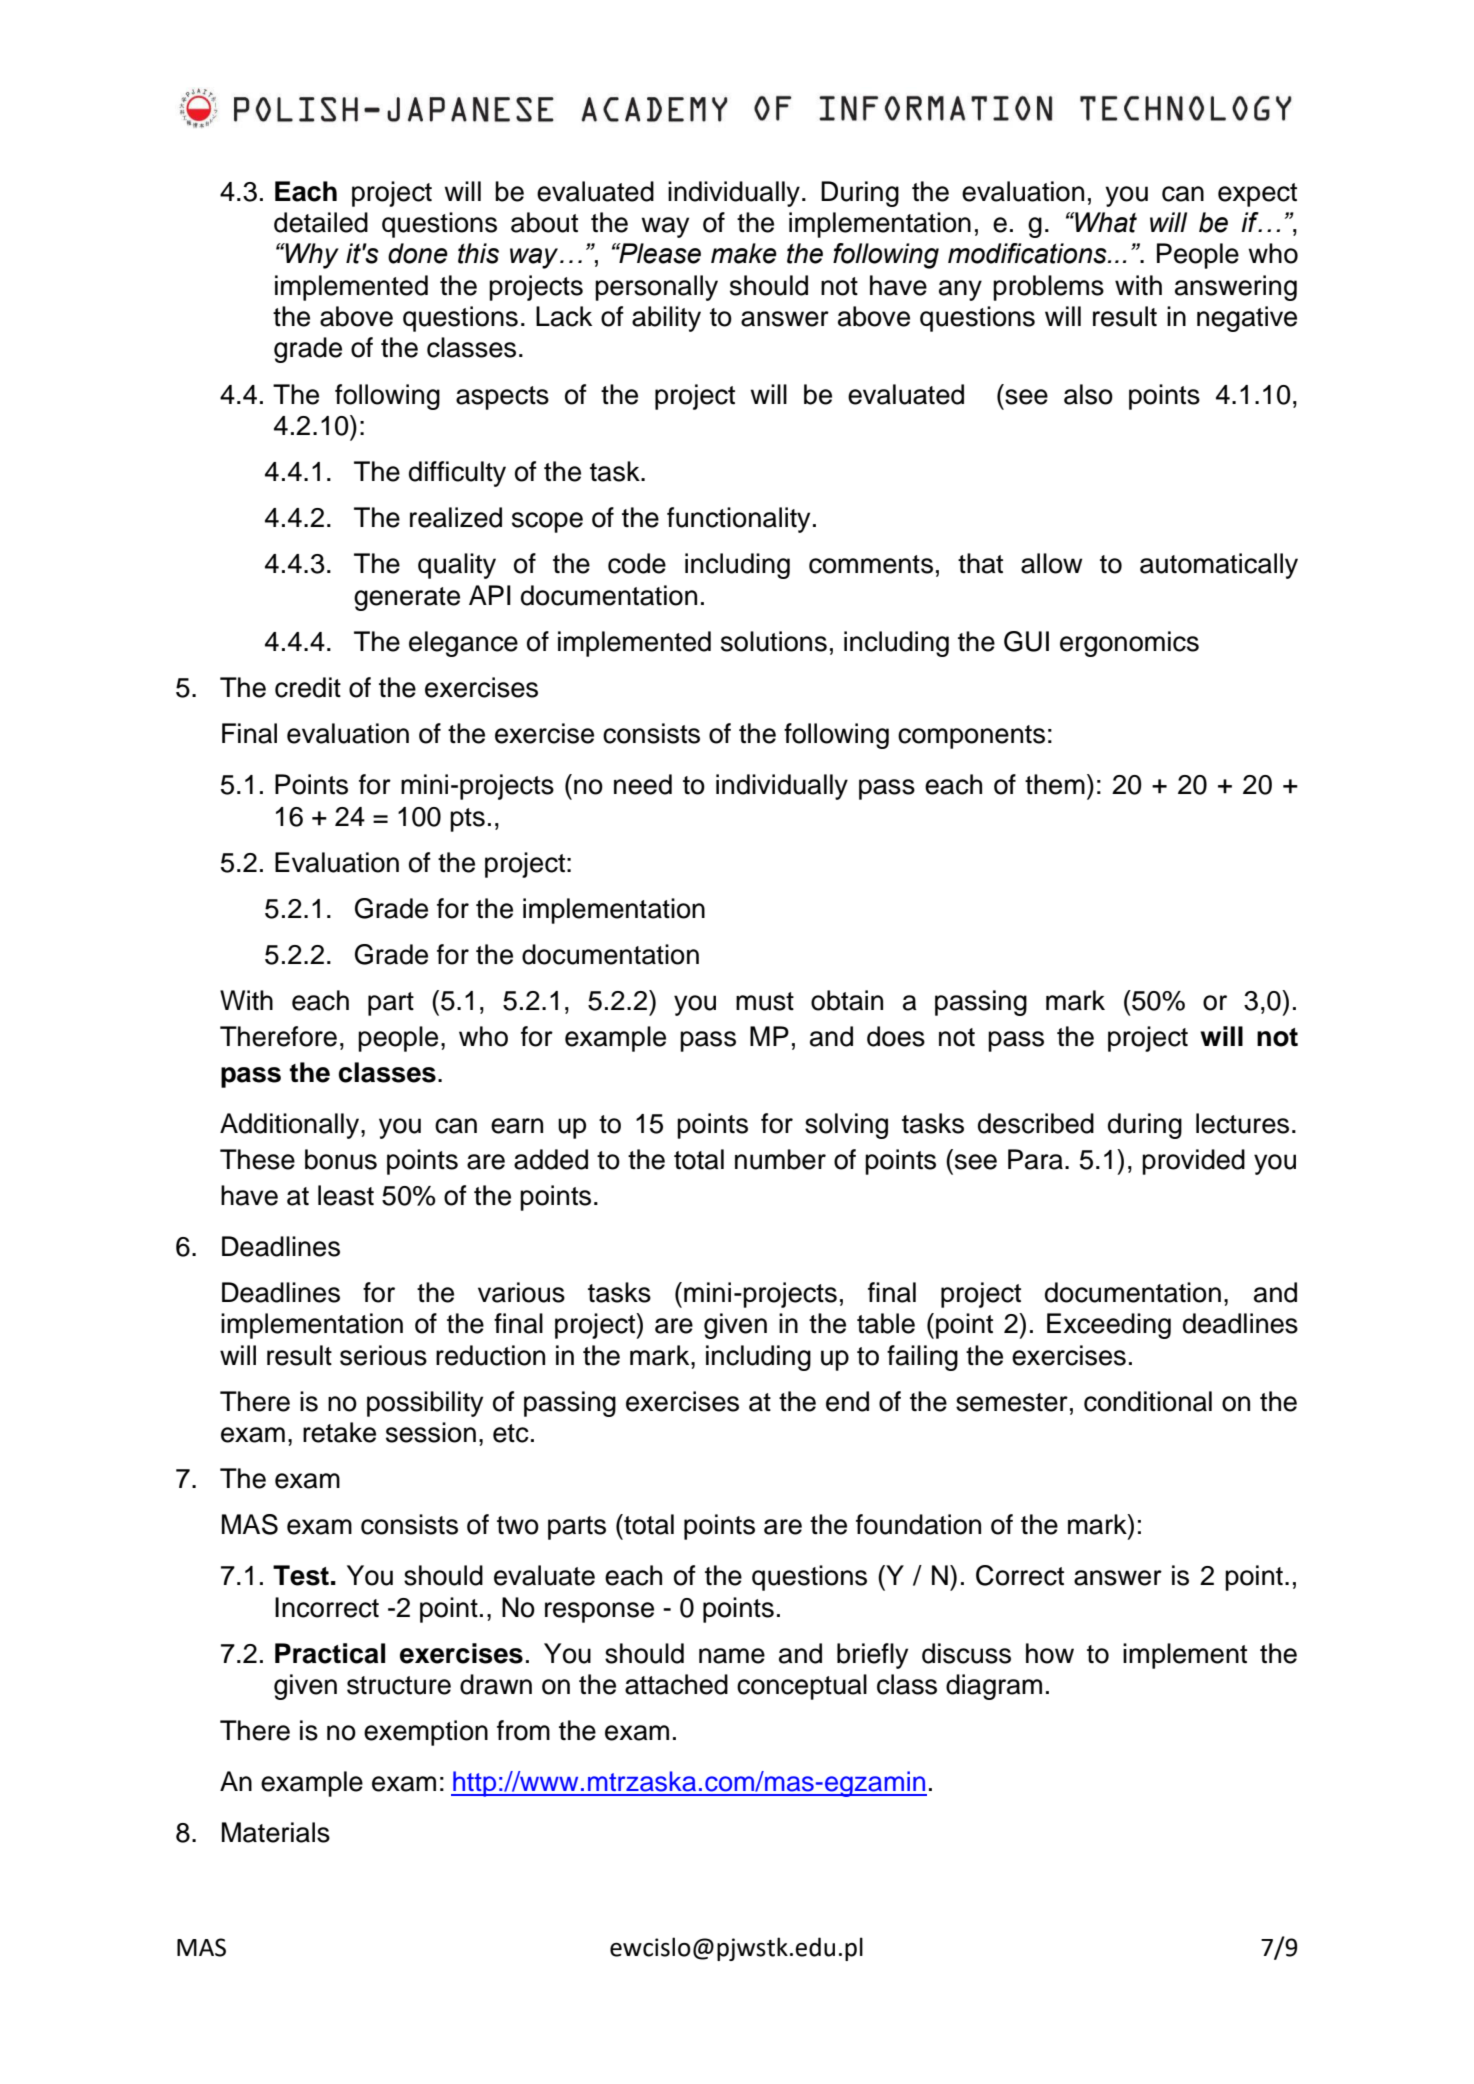 The width and height of the screenshot is (1474, 2084). What do you see at coordinates (1036, 1123) in the screenshot?
I see `described` at bounding box center [1036, 1123].
